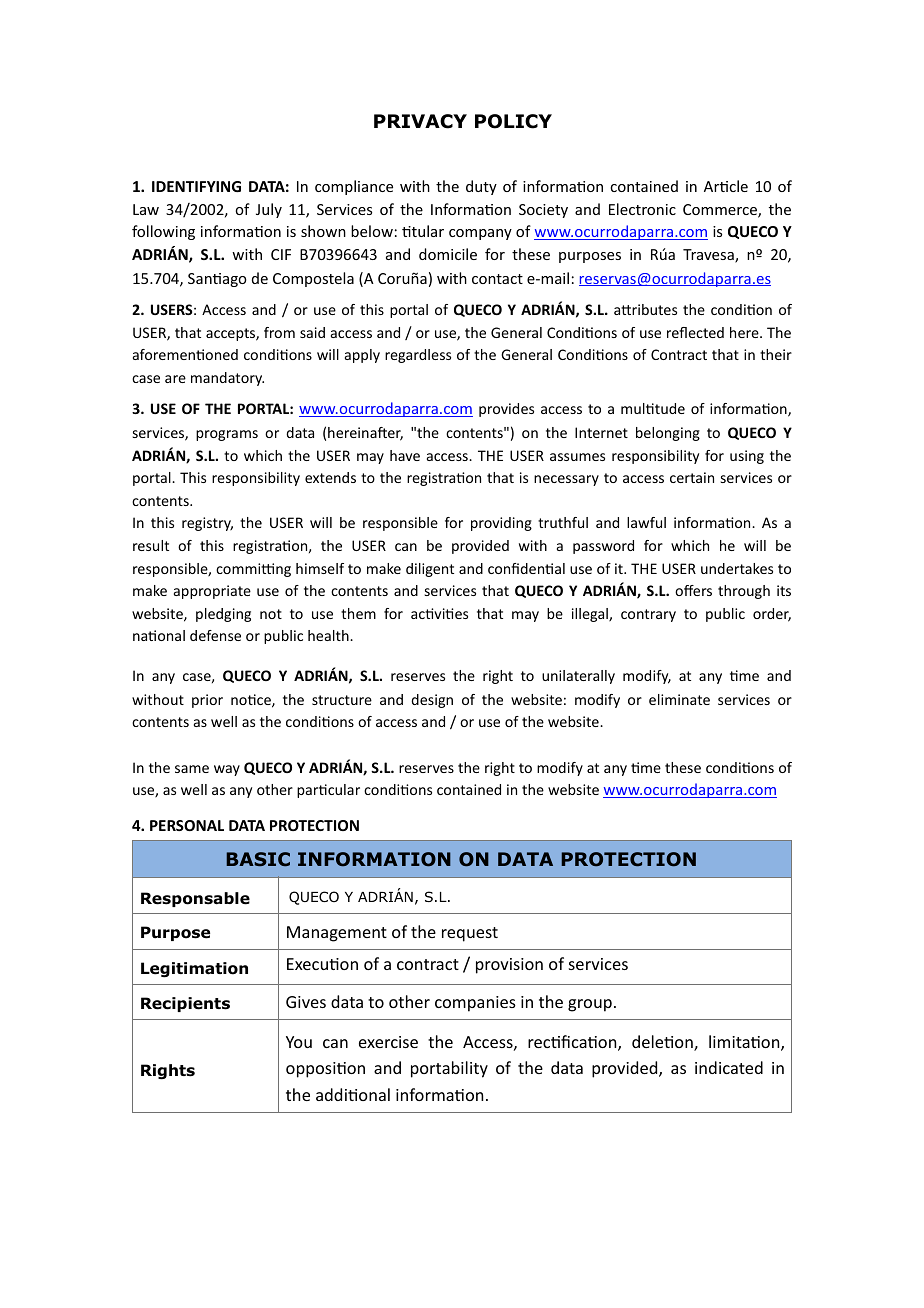 This page has height=1308, width=924. What do you see at coordinates (481, 187) in the page?
I see `duty` at bounding box center [481, 187].
